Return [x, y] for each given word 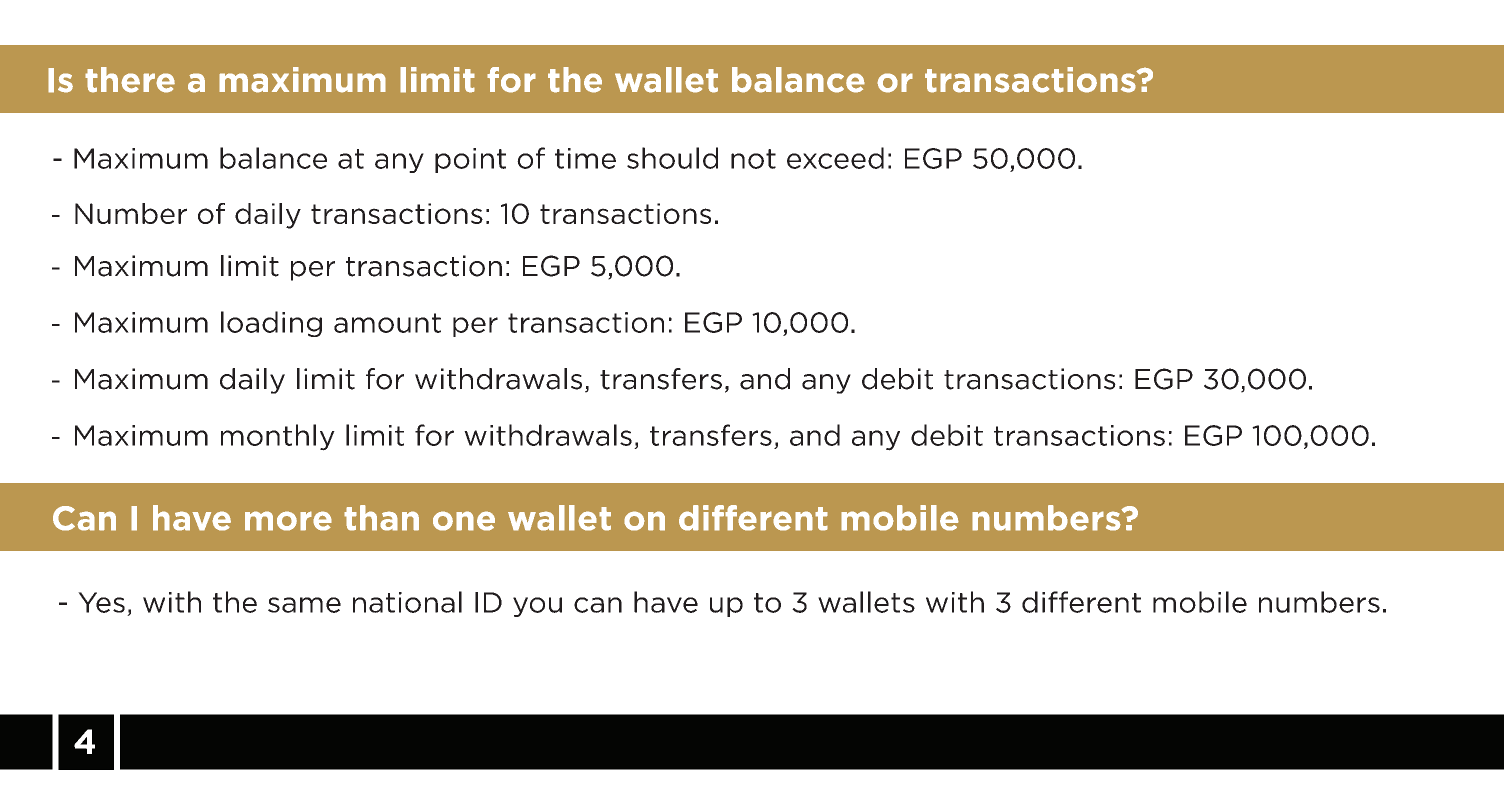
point [470, 160]
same [304, 605]
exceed [835, 158]
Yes [101, 602]
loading [271, 324]
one [464, 521]
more [288, 521]
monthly [278, 437]
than [381, 518]
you [537, 607]
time [585, 158]
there [130, 80]
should [672, 158]
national [407, 602]
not [753, 159]
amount [387, 323]
